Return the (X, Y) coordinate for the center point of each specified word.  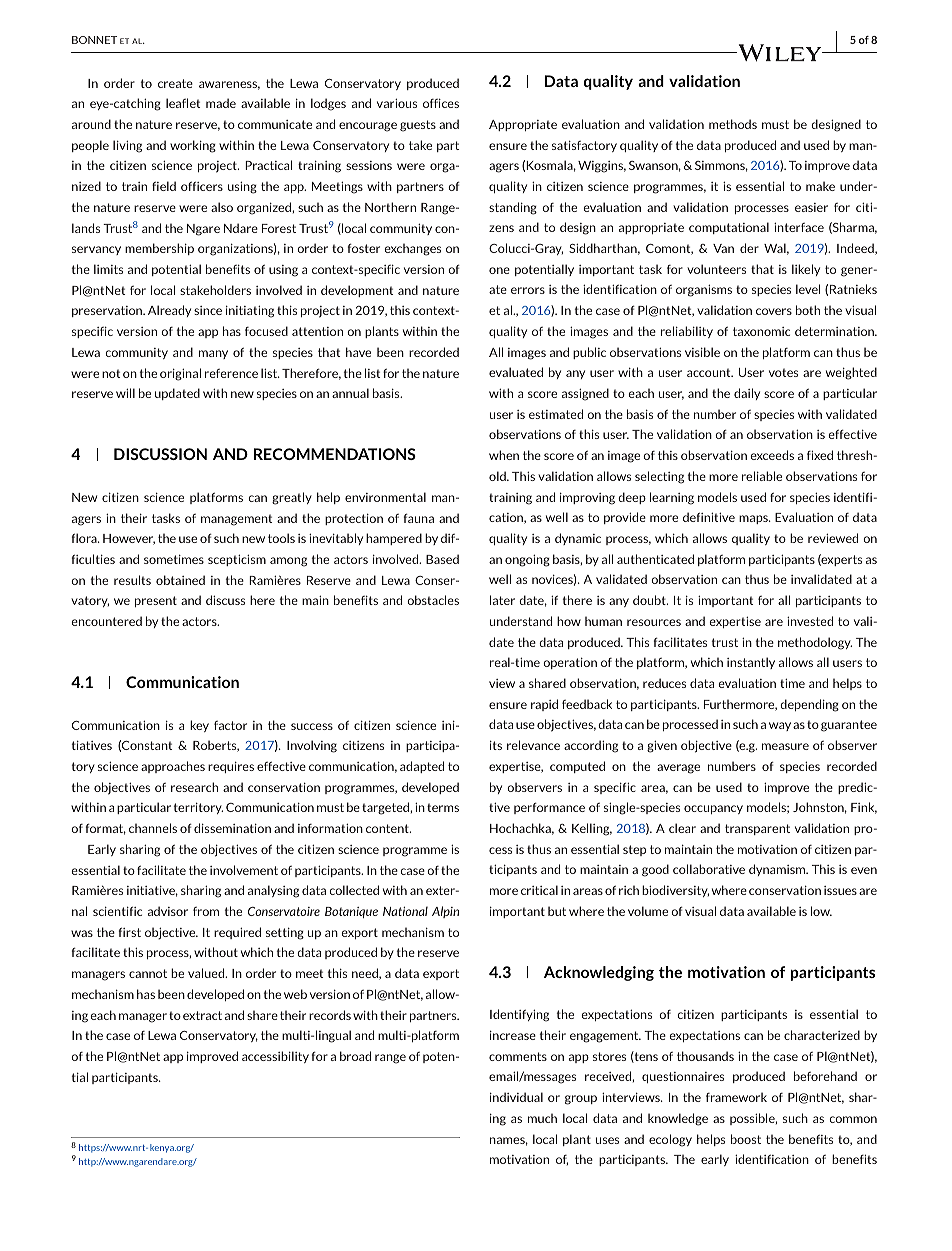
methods (733, 124)
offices (441, 103)
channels (153, 828)
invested (810, 621)
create (175, 83)
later (502, 600)
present (156, 601)
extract (202, 1015)
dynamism (778, 870)
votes (783, 372)
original (180, 374)
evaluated (516, 372)
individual (516, 1097)
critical (539, 890)
